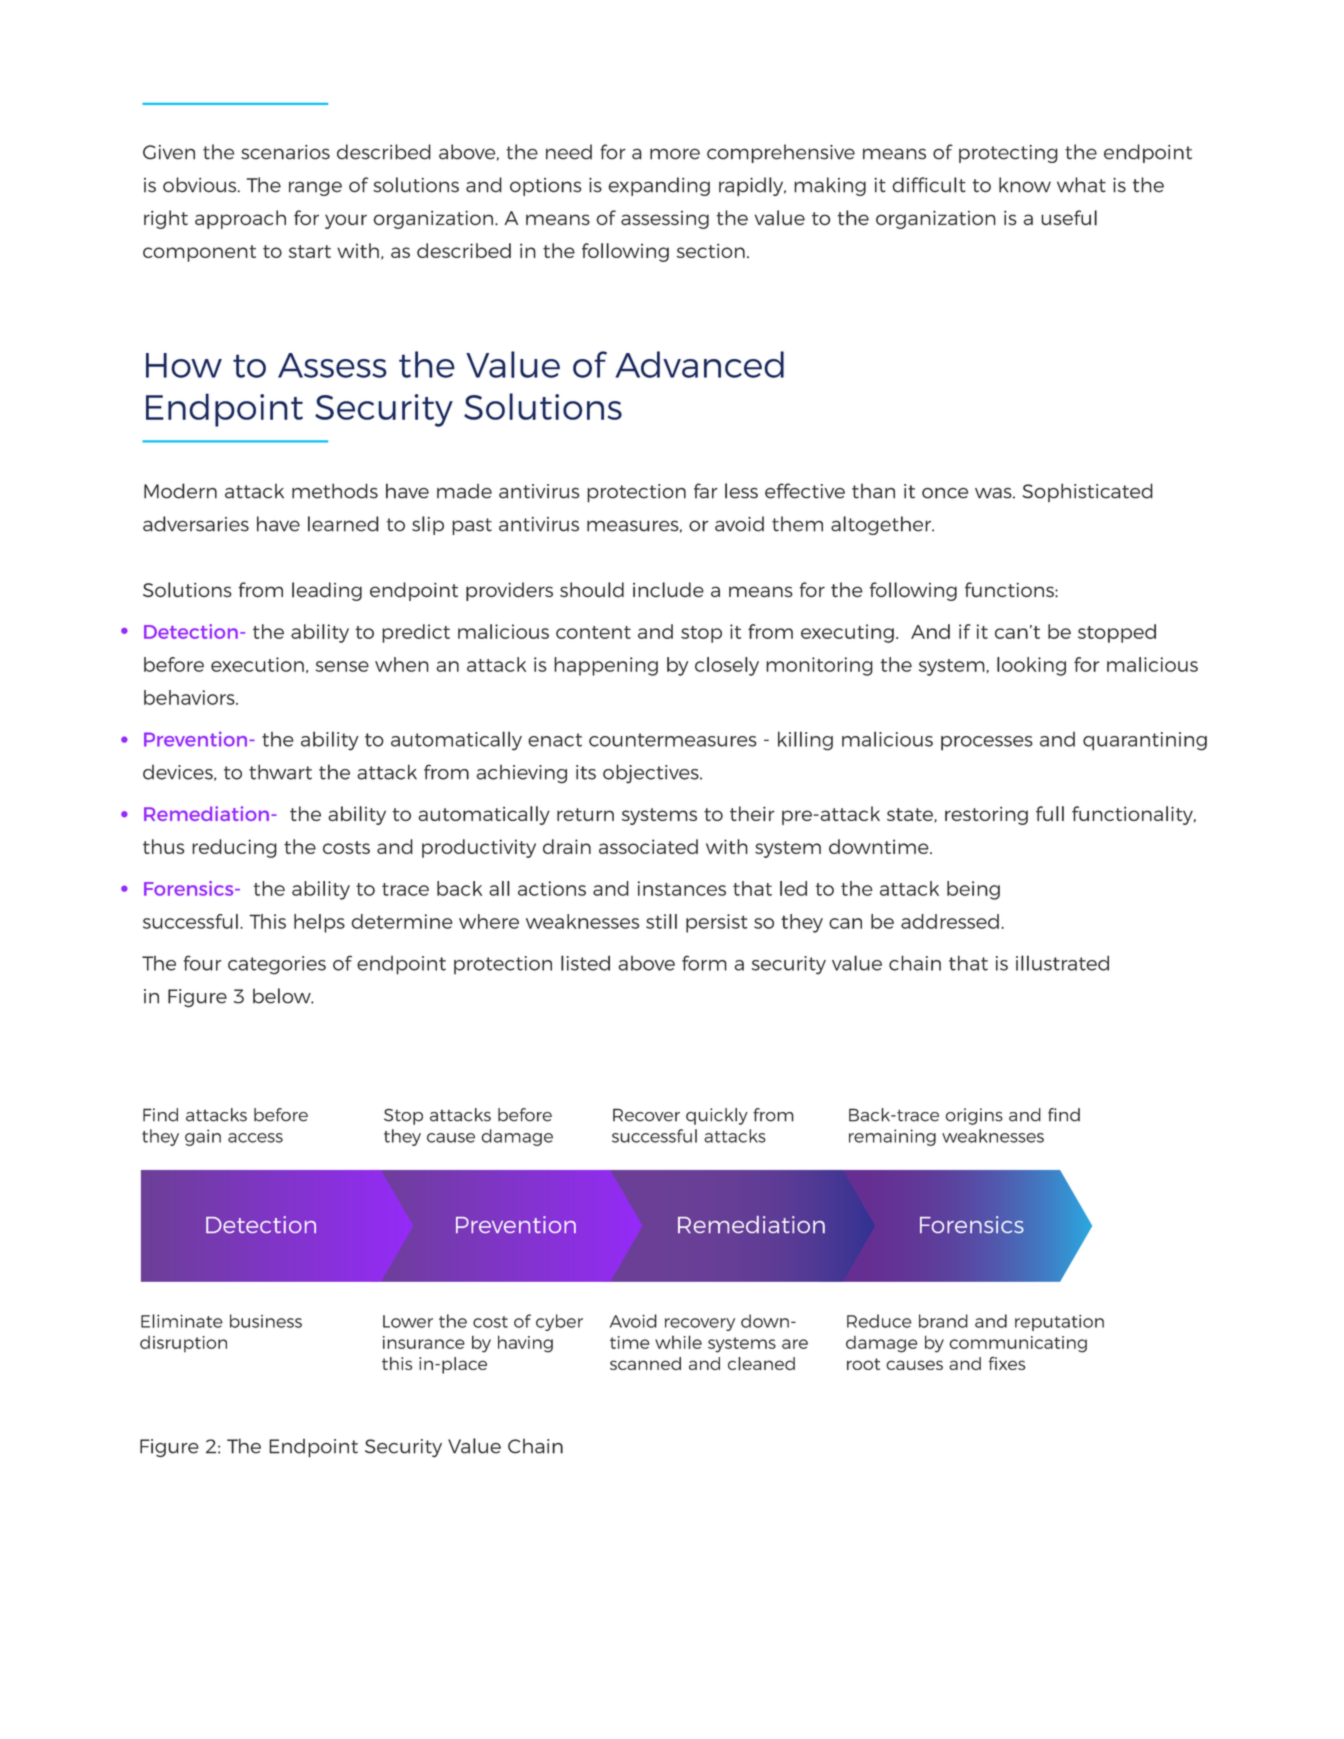 Image resolution: width=1344 pixels, height=1739 pixels. What do you see at coordinates (659, 186) in the document?
I see `expanding` at bounding box center [659, 186].
